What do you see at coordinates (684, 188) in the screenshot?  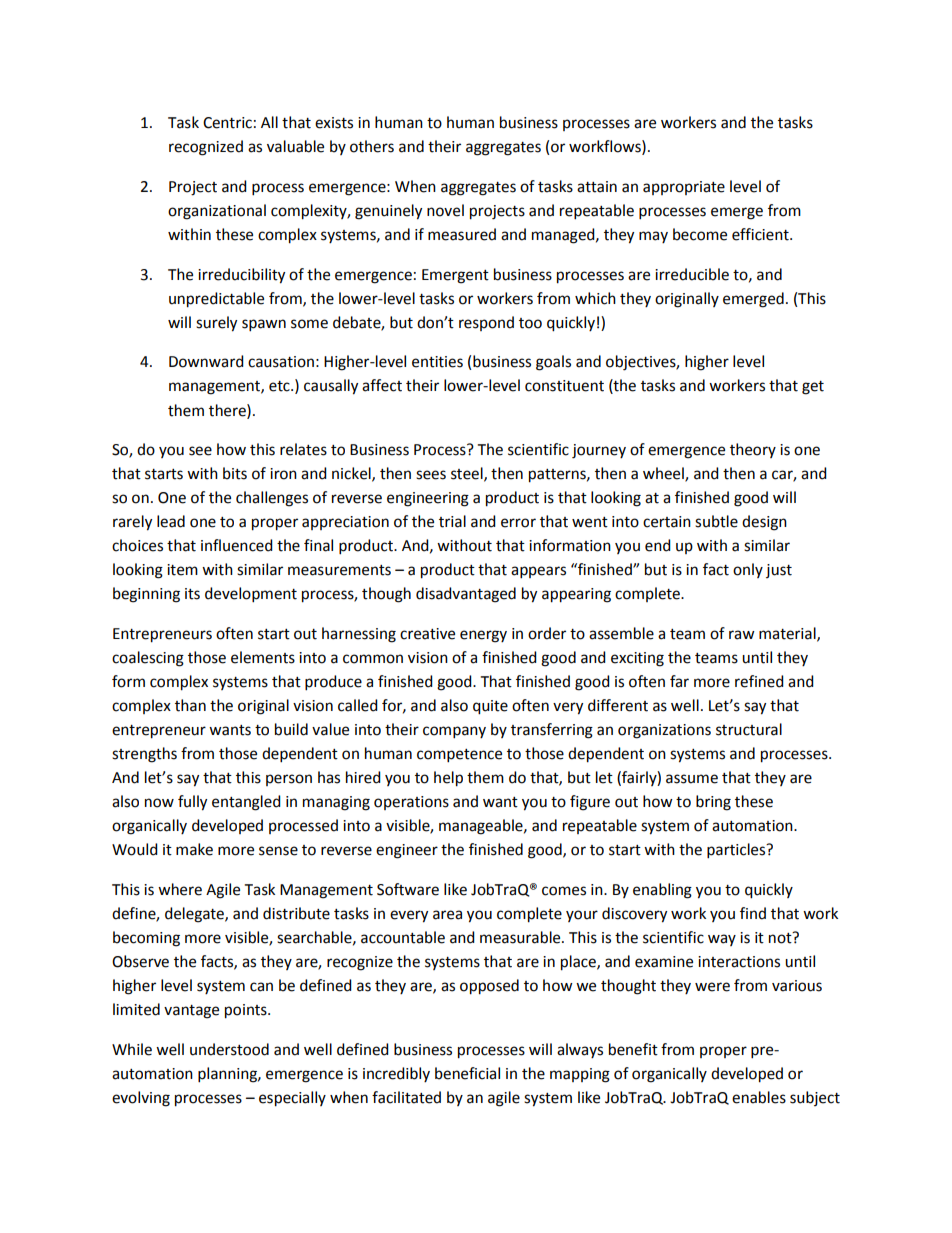 I see `appropriate` at bounding box center [684, 188].
